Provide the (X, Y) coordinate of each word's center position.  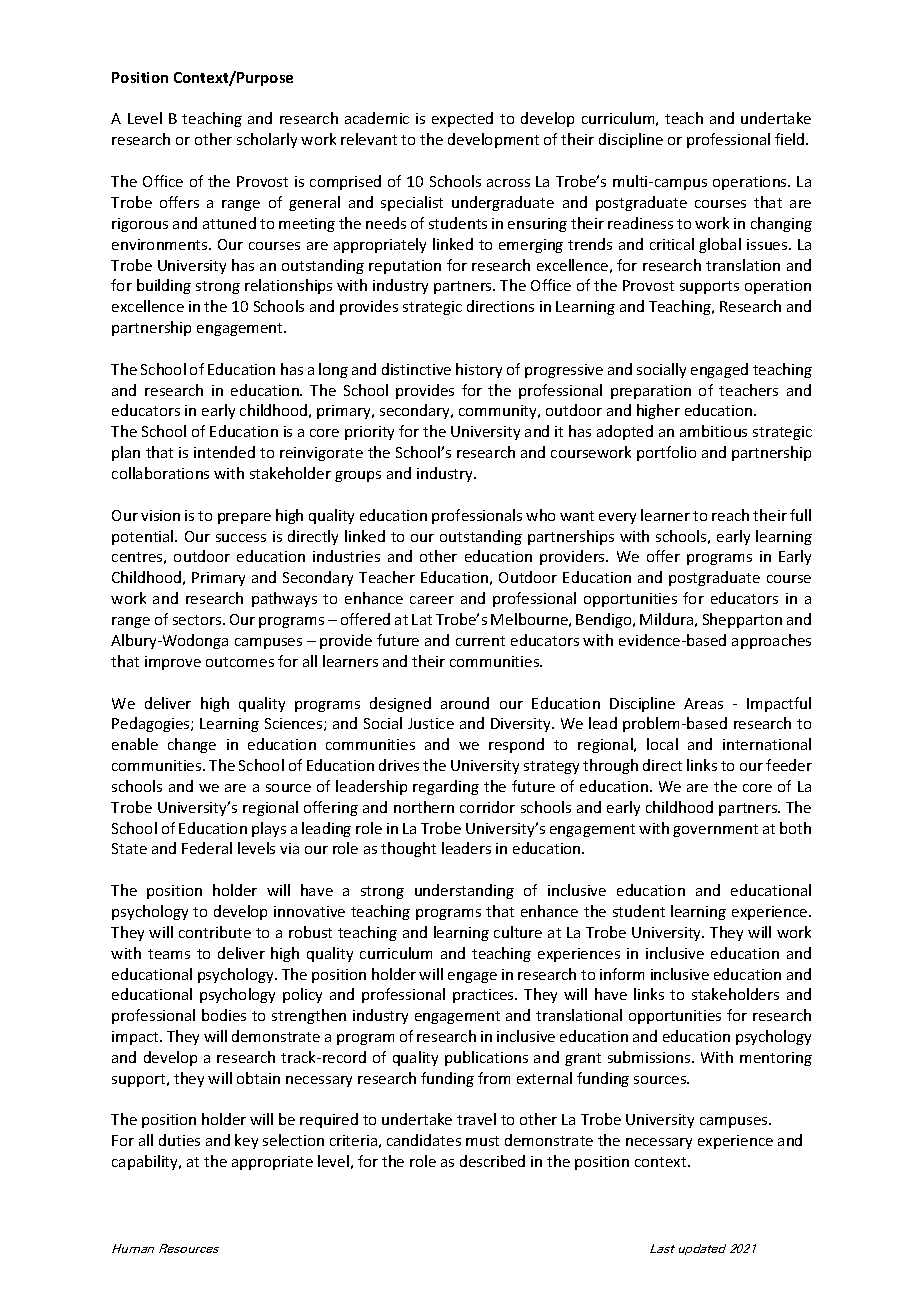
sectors (198, 620)
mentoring (776, 1059)
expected (462, 119)
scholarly (267, 140)
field (791, 139)
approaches (771, 641)
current (480, 641)
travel (476, 1119)
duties (179, 1140)
